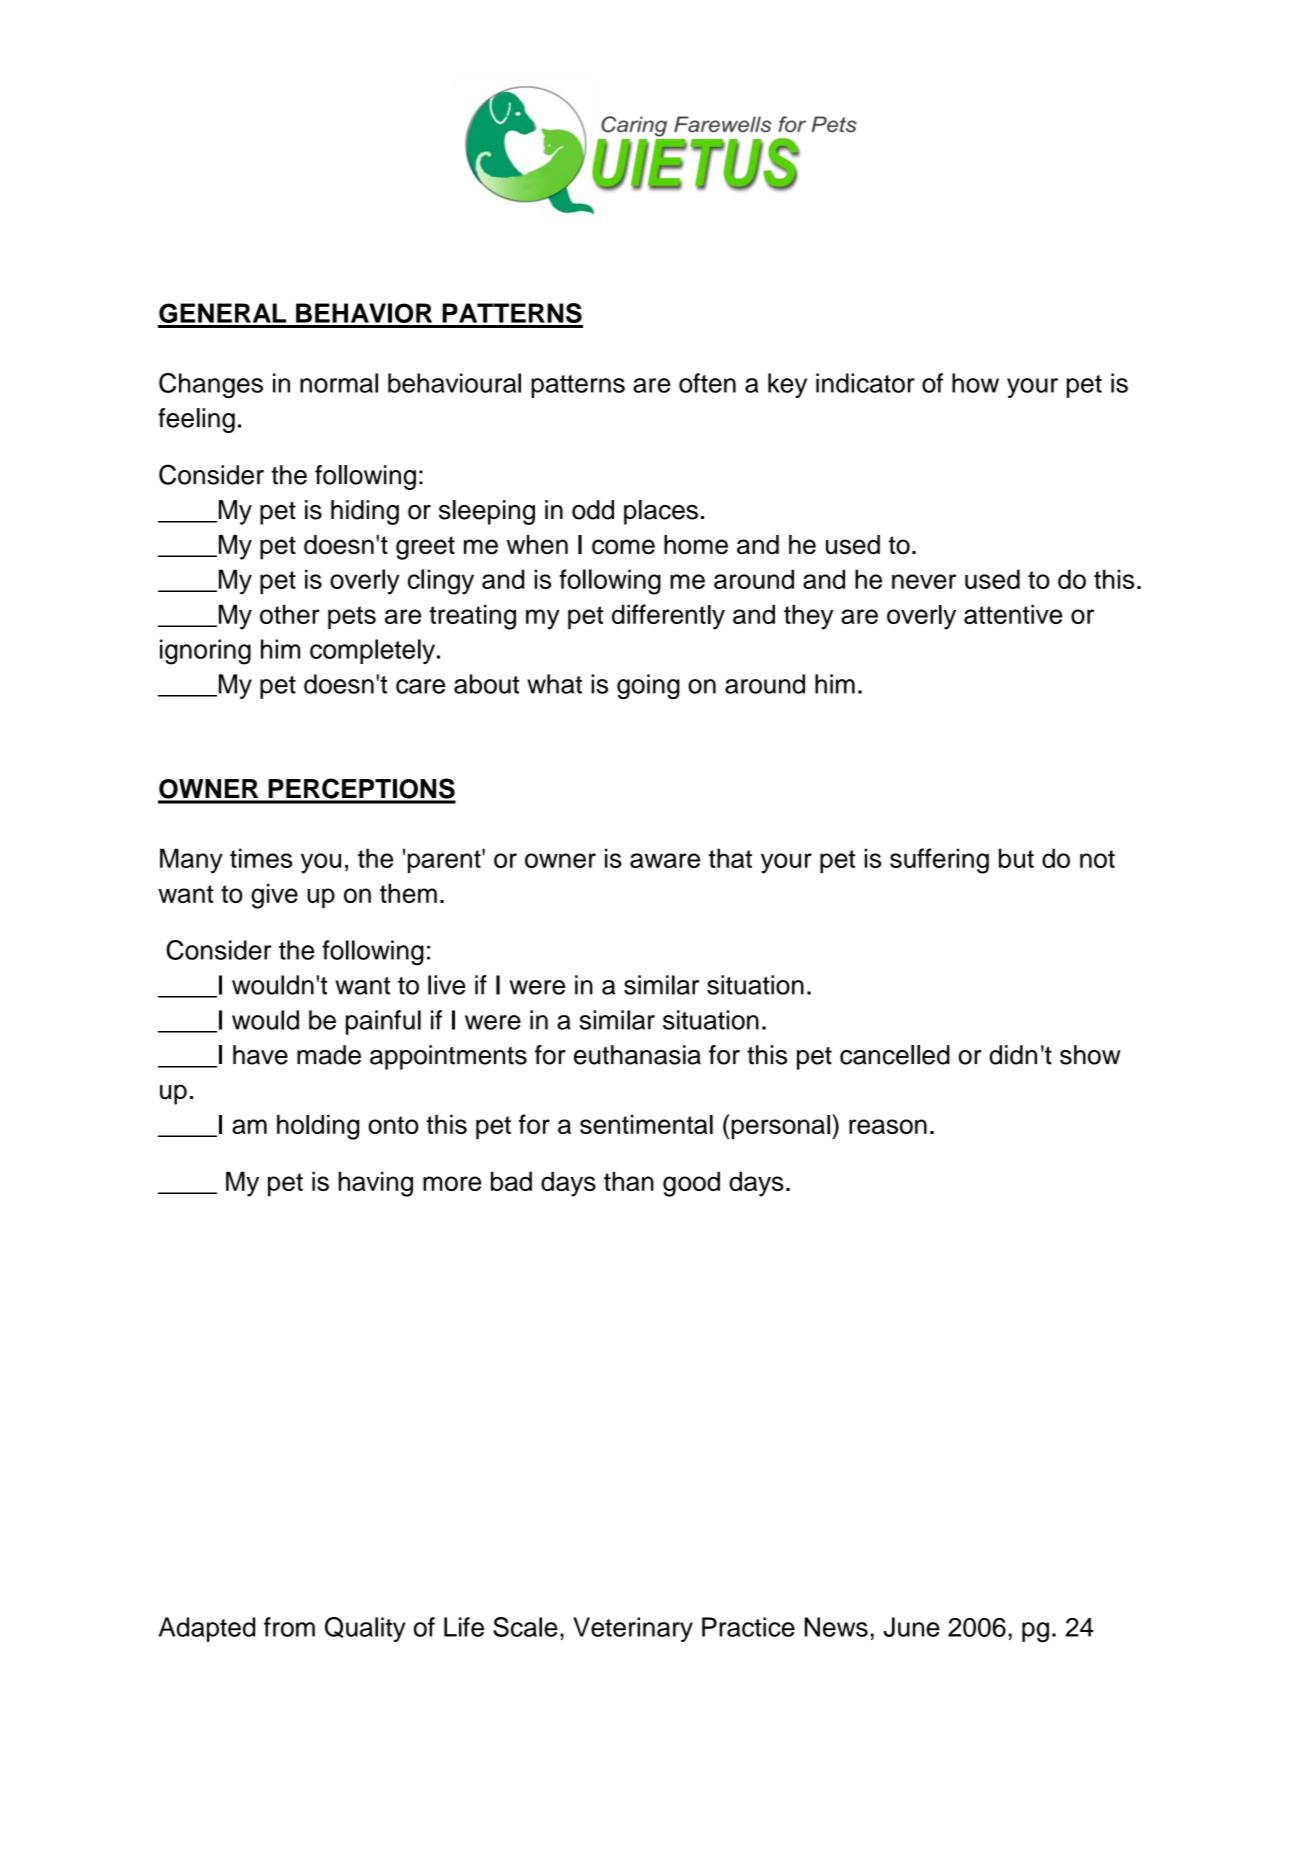  I want to click on reason, so click(888, 1126).
